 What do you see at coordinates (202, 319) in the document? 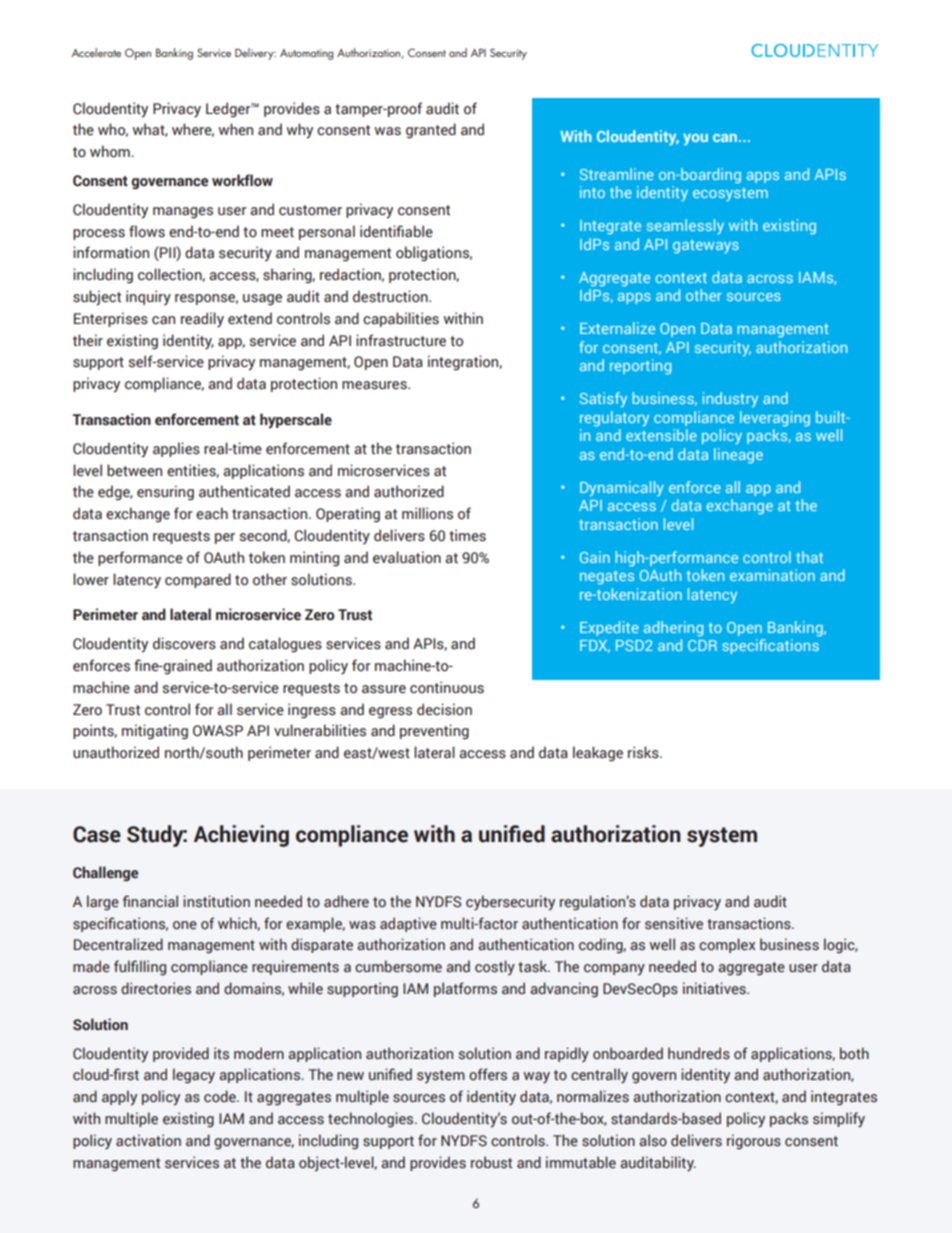
I see `readily` at bounding box center [202, 319].
